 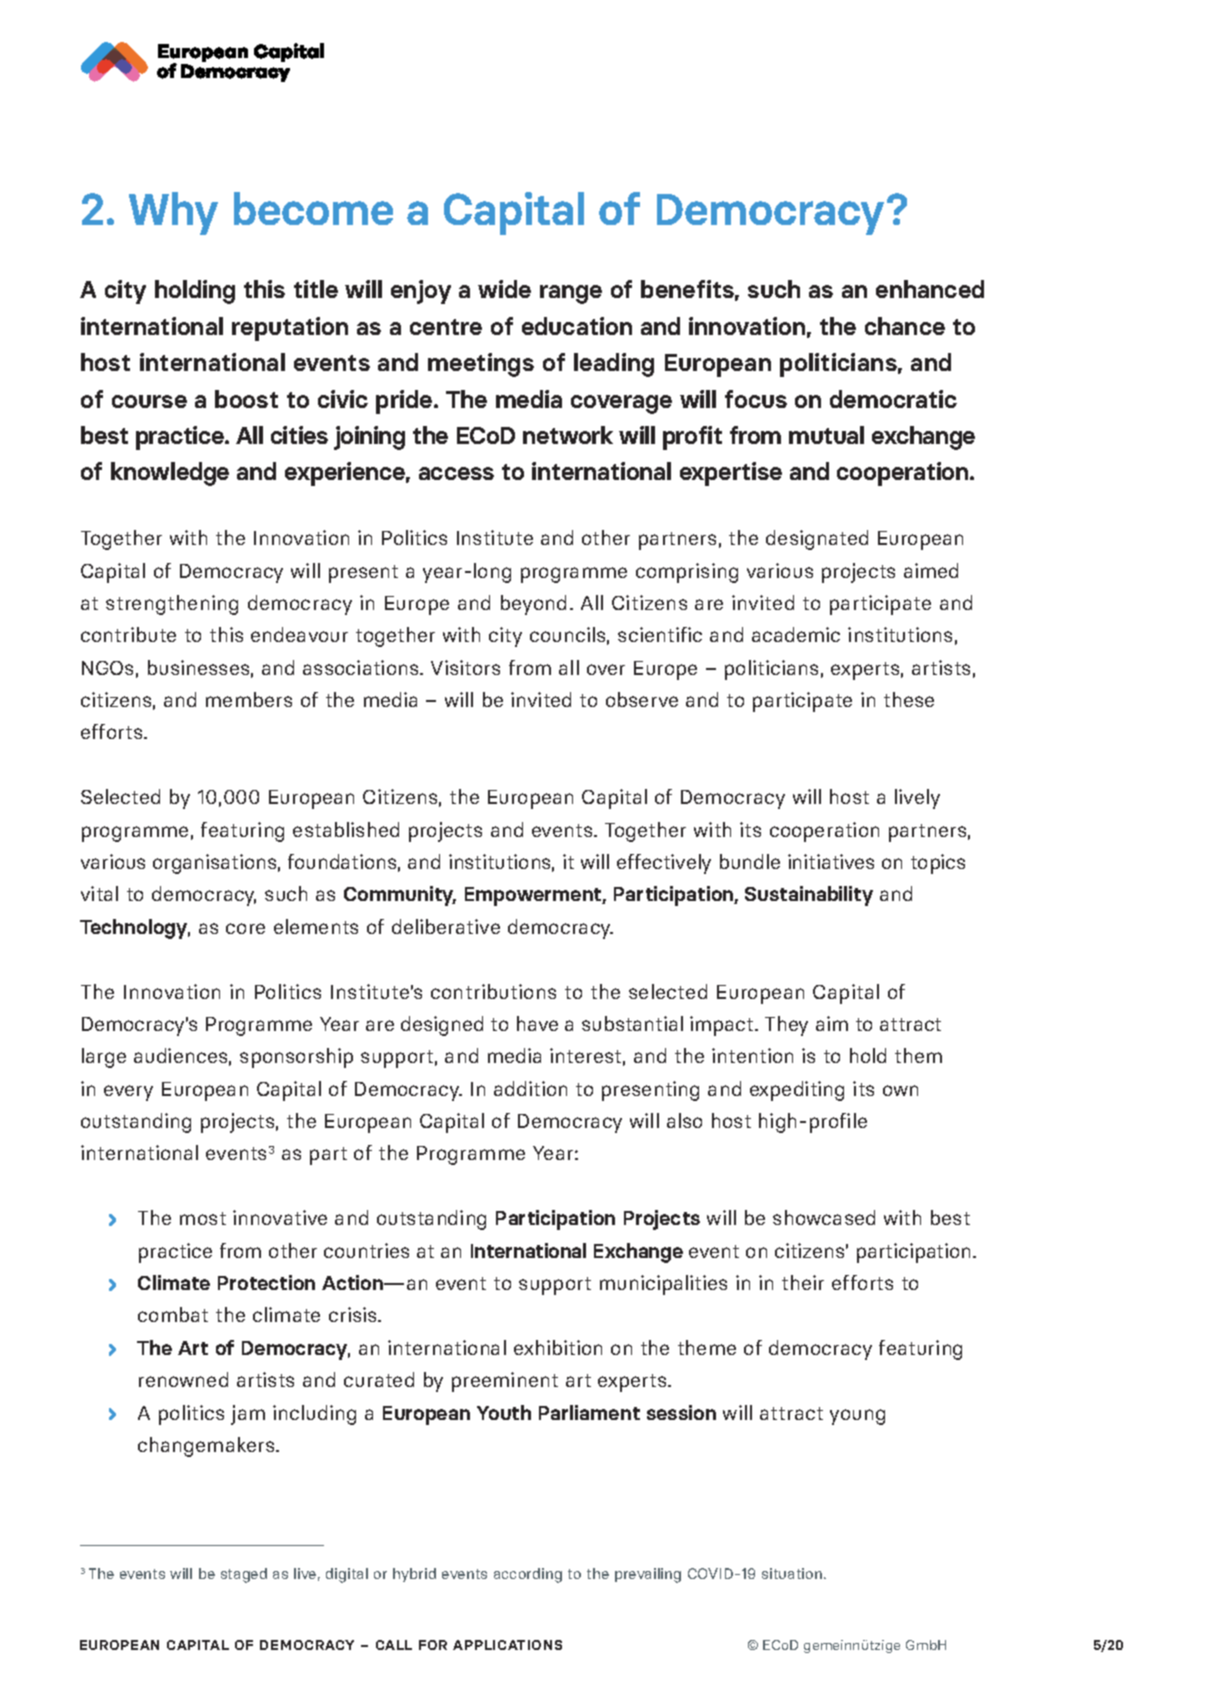 What do you see at coordinates (245, 928) in the page?
I see `core` at bounding box center [245, 928].
